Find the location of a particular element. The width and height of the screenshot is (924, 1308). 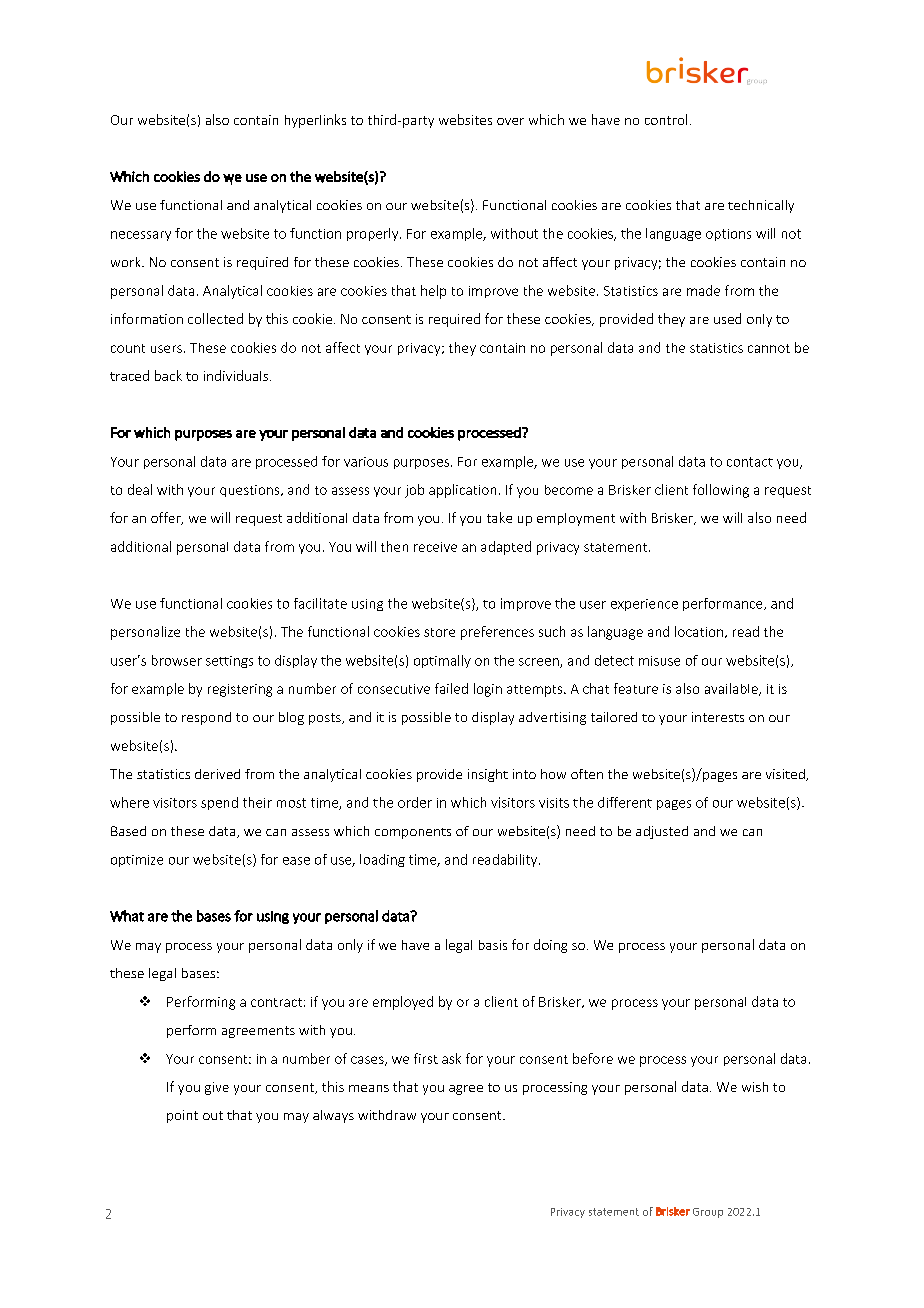

experience is located at coordinates (644, 605).
